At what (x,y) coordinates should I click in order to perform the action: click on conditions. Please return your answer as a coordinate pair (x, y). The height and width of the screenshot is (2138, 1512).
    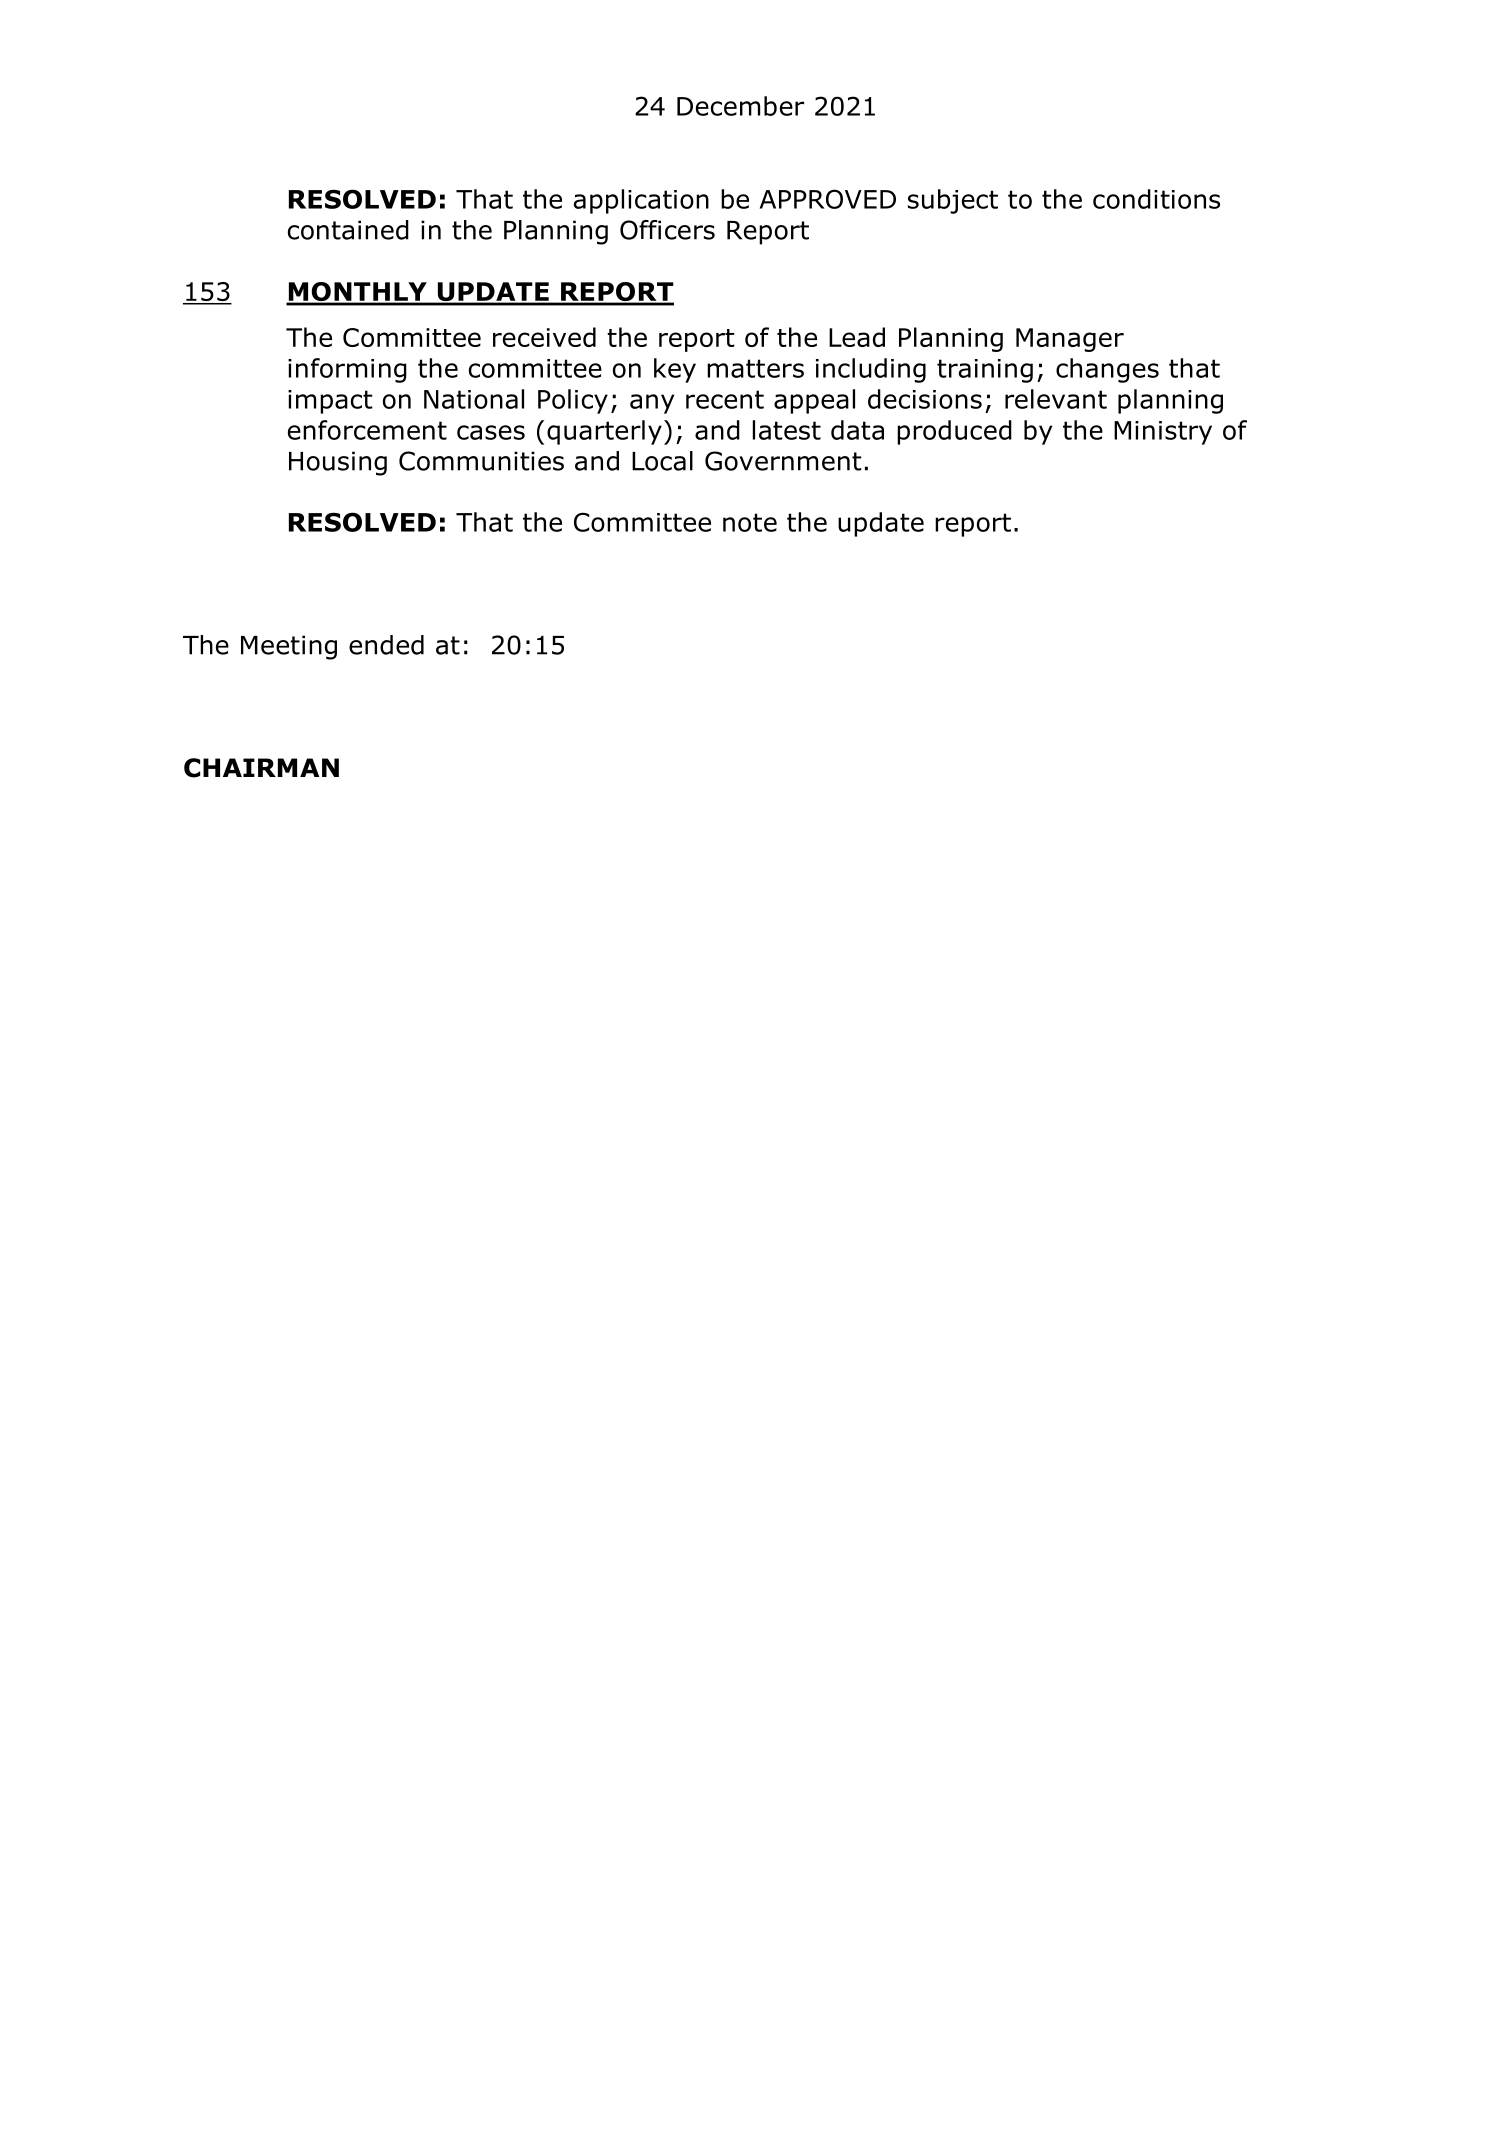
    Looking at the image, I should click on (1156, 199).
